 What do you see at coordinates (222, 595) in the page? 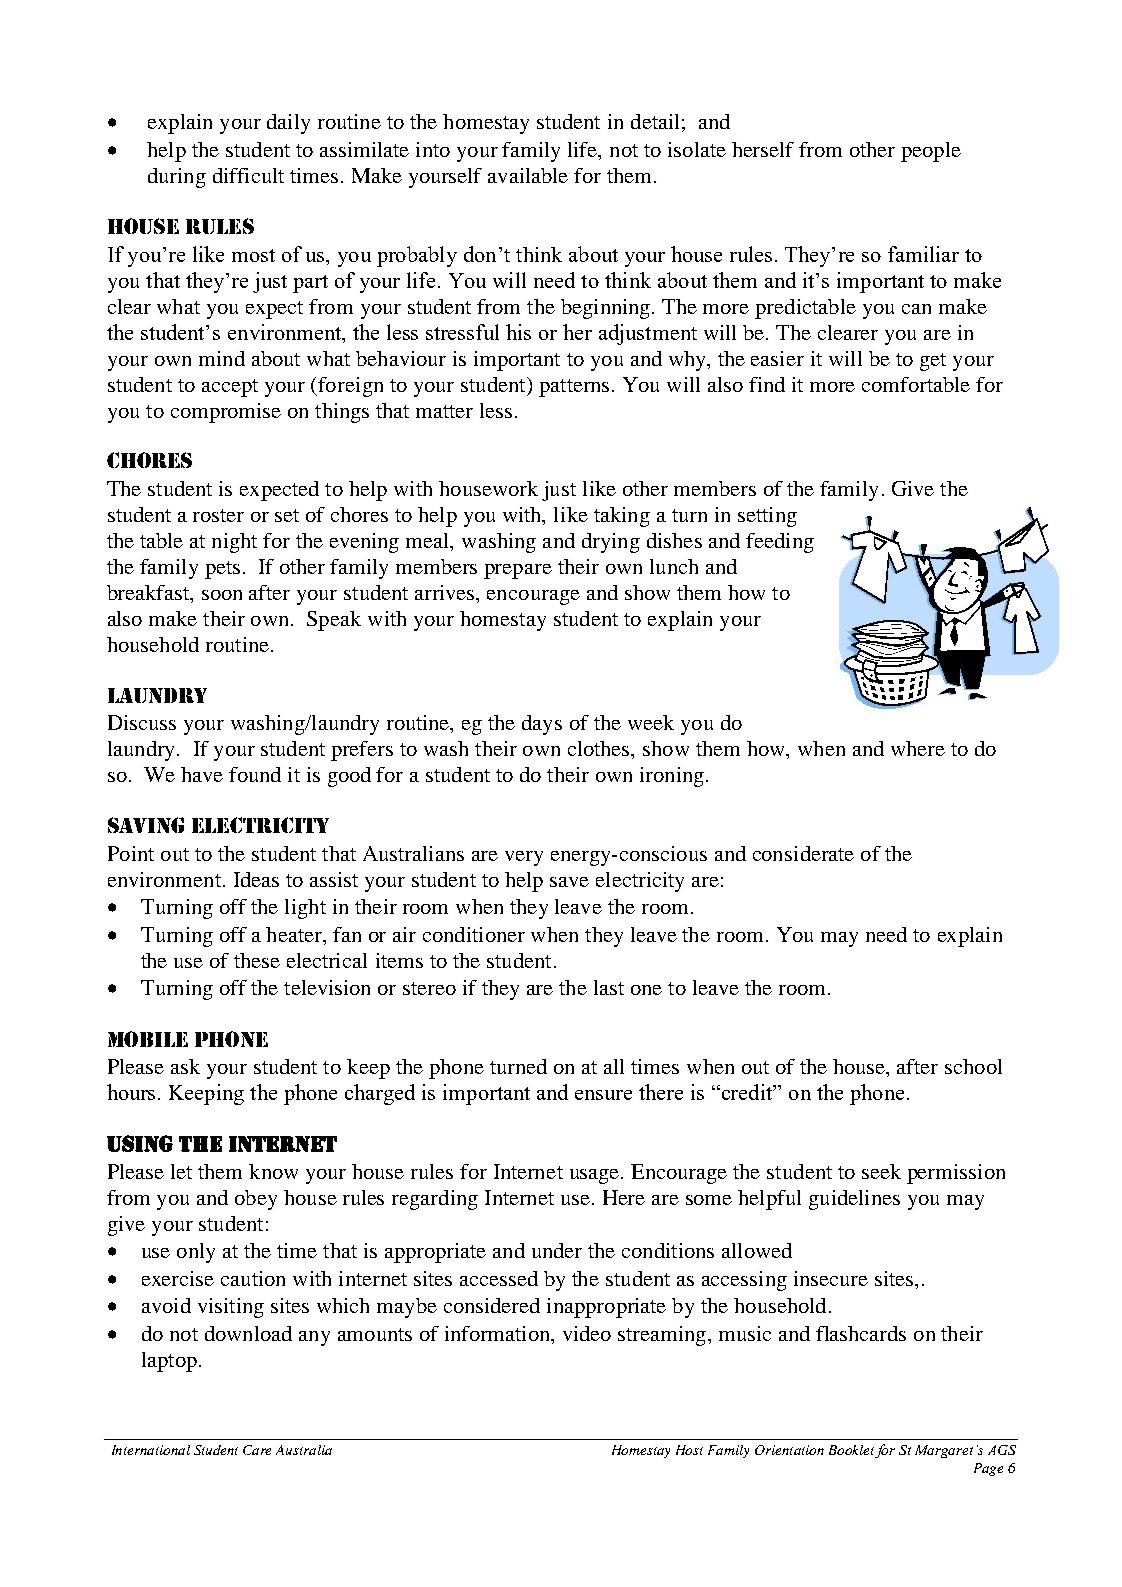
I see `soon` at bounding box center [222, 595].
